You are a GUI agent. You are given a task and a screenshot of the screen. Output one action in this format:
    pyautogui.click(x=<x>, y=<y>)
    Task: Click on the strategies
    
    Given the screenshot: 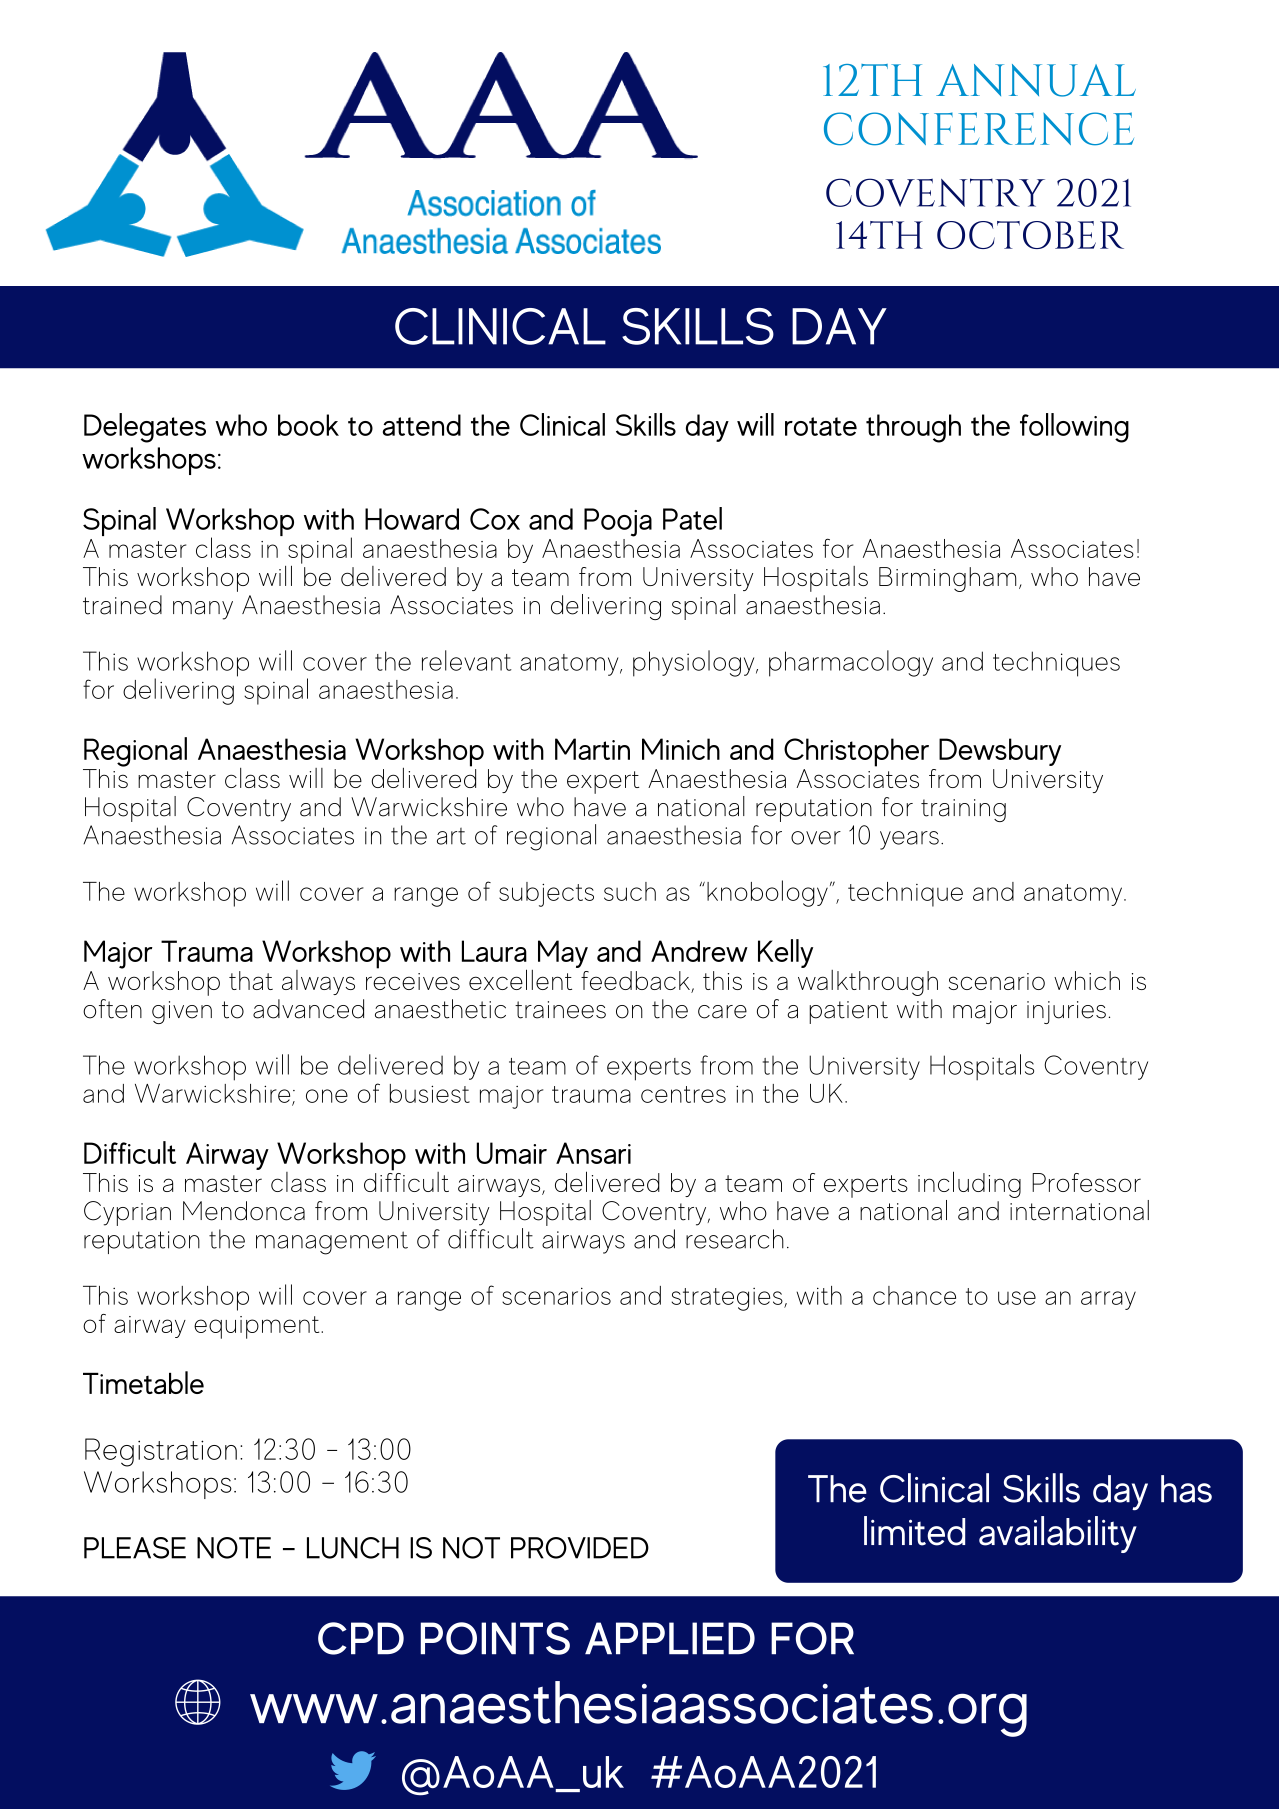 What is the action you would take?
    pyautogui.click(x=728, y=1299)
